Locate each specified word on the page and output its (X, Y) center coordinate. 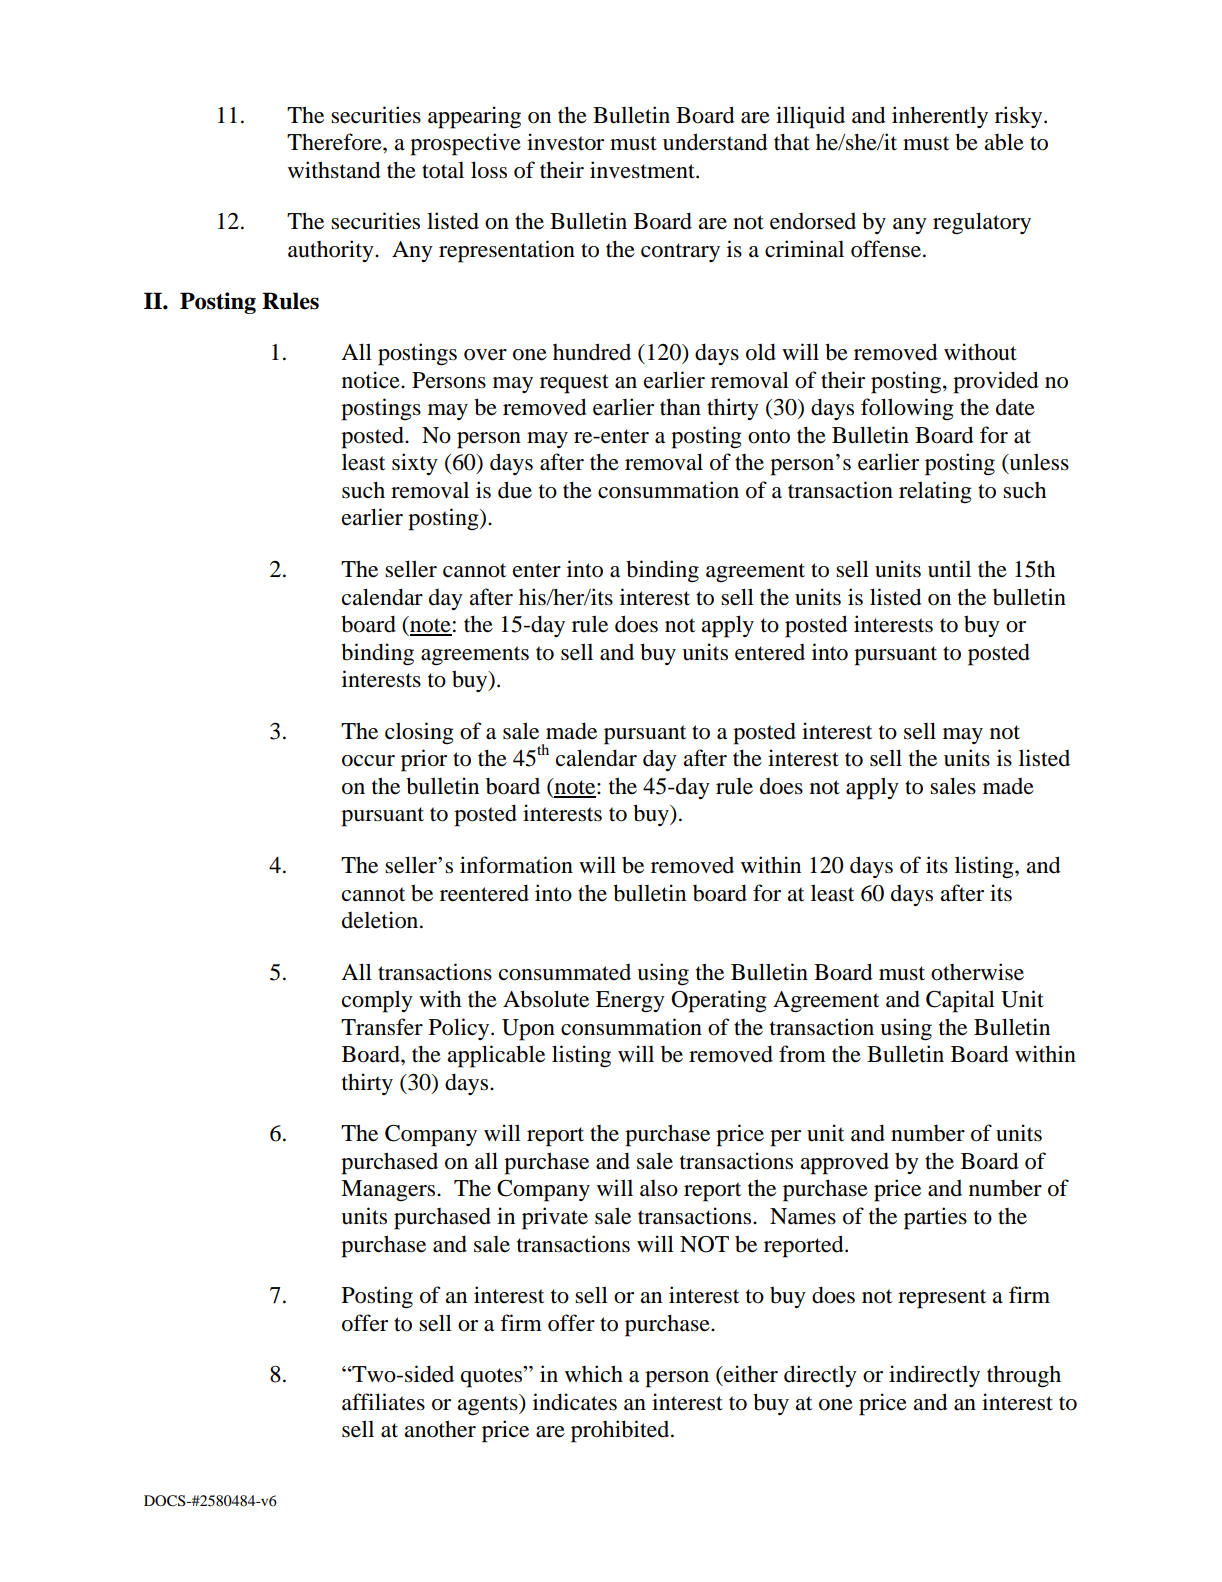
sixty (415, 464)
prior (424, 760)
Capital (960, 1001)
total (443, 170)
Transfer (382, 1027)
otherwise (977, 972)
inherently (940, 117)
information (516, 865)
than (680, 407)
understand (715, 142)
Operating (719, 1001)
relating (935, 492)
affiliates (383, 1402)
